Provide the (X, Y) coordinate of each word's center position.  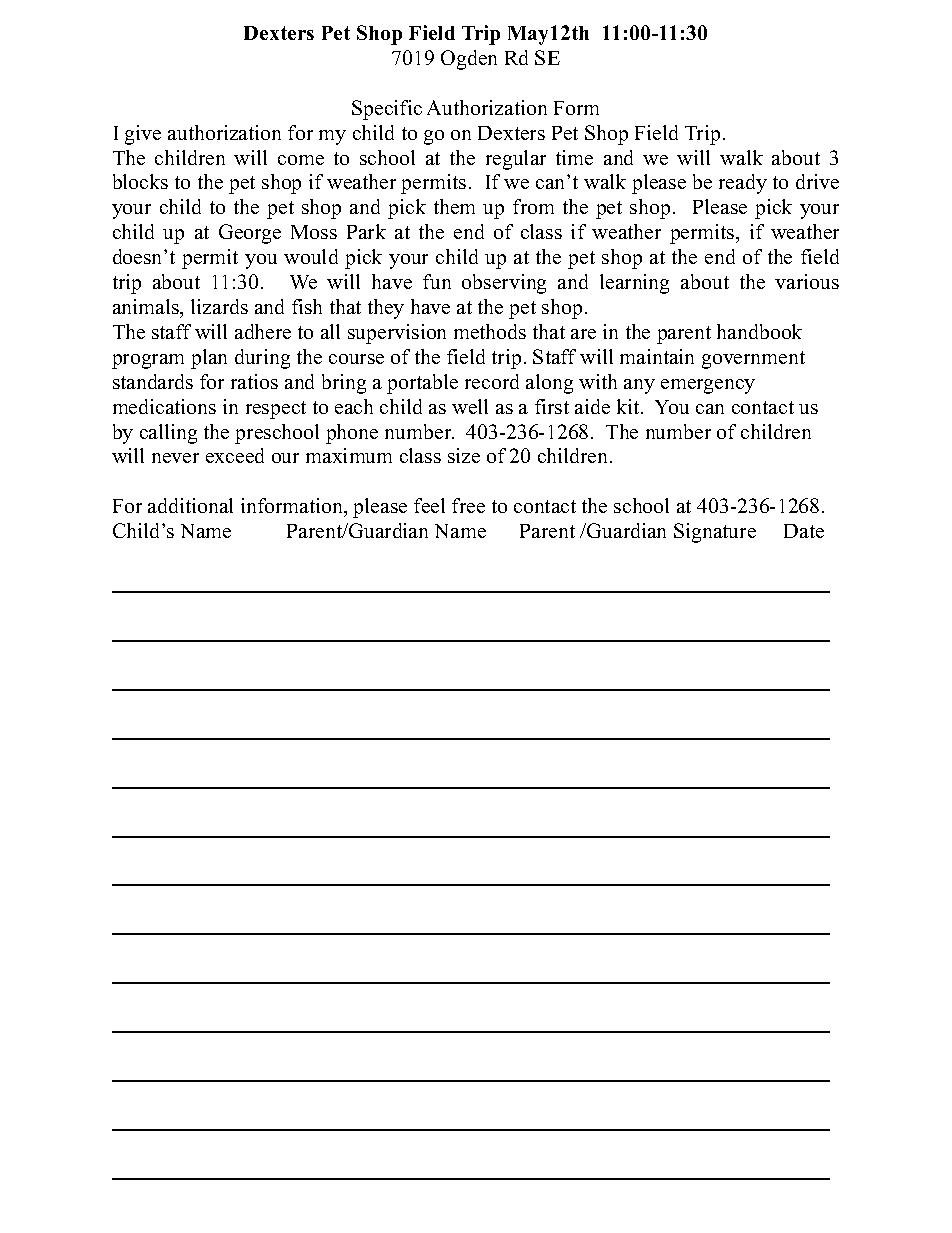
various (807, 281)
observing (504, 284)
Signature (715, 533)
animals (147, 306)
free (468, 505)
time (574, 157)
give (143, 135)
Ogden (469, 60)
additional (190, 505)
